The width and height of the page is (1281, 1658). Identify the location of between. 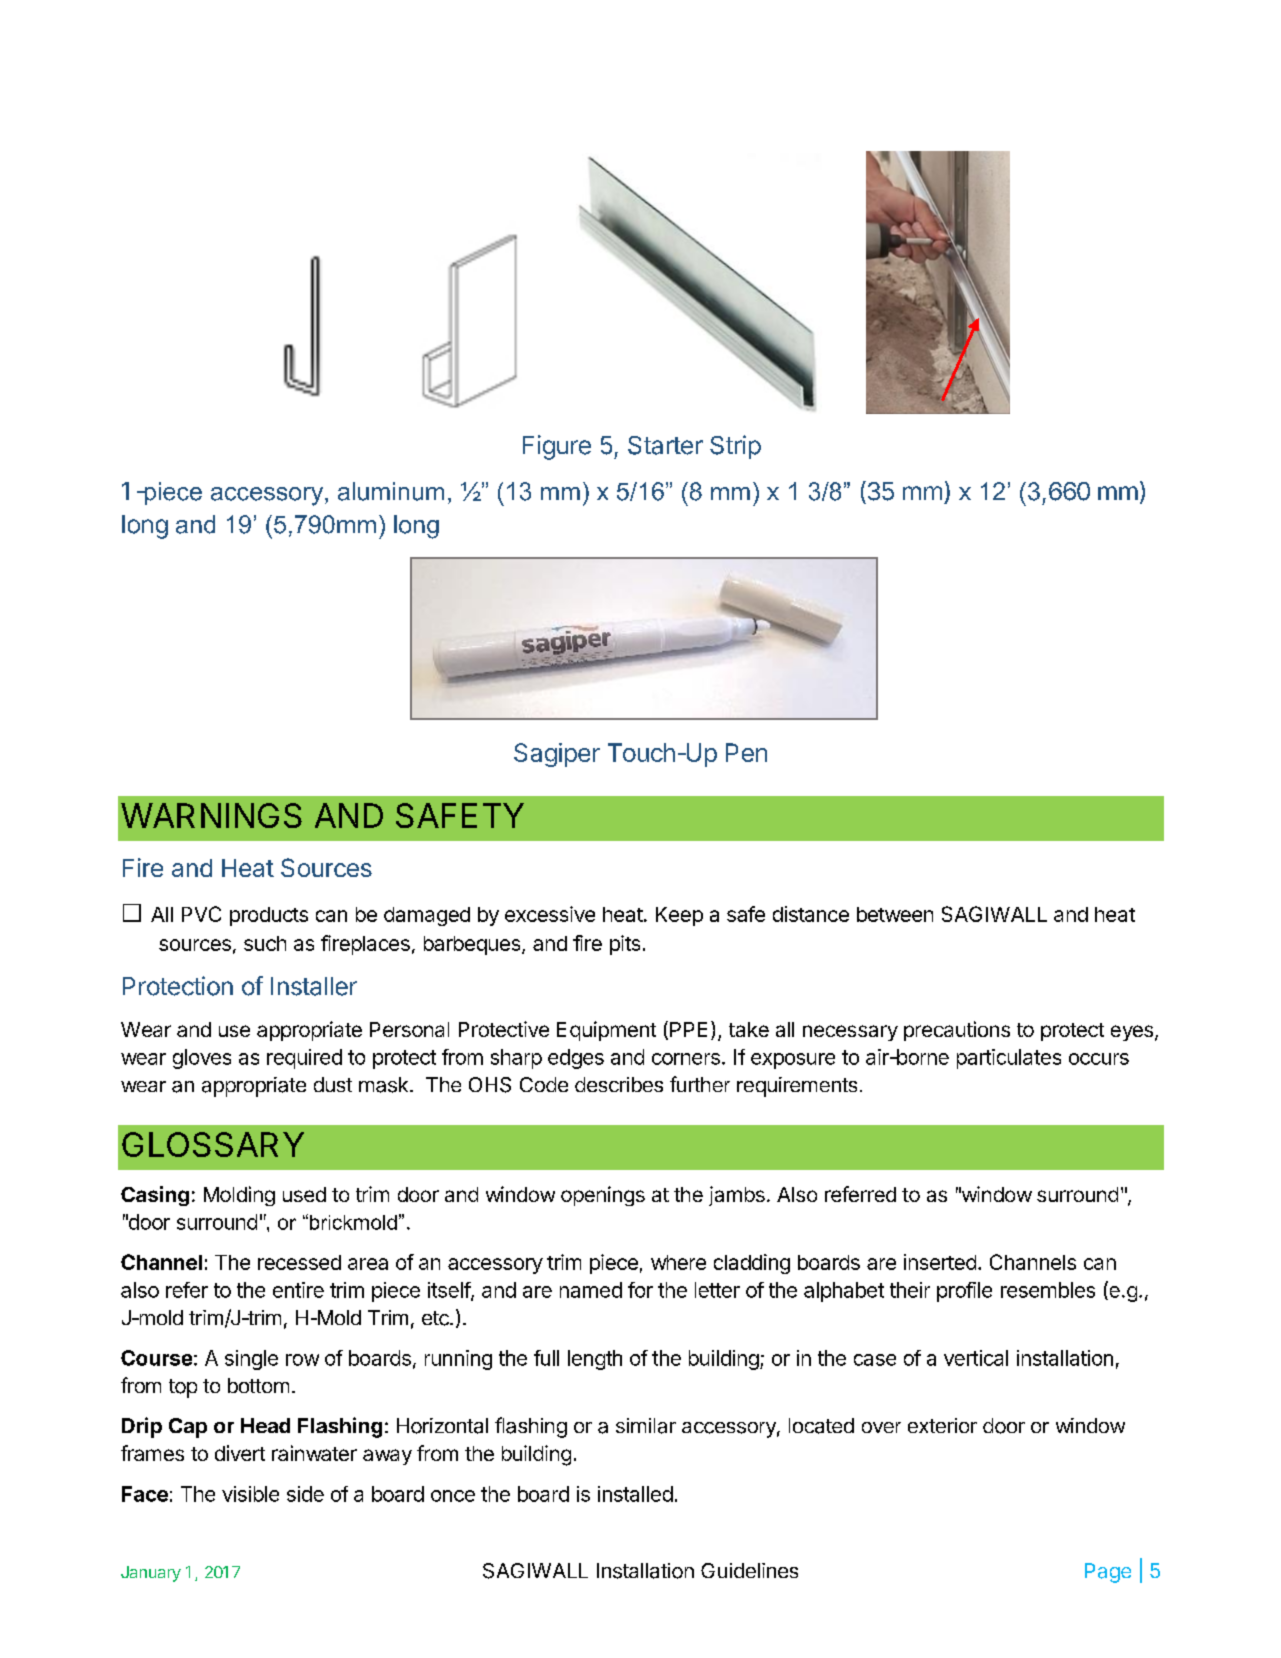
(895, 914).
